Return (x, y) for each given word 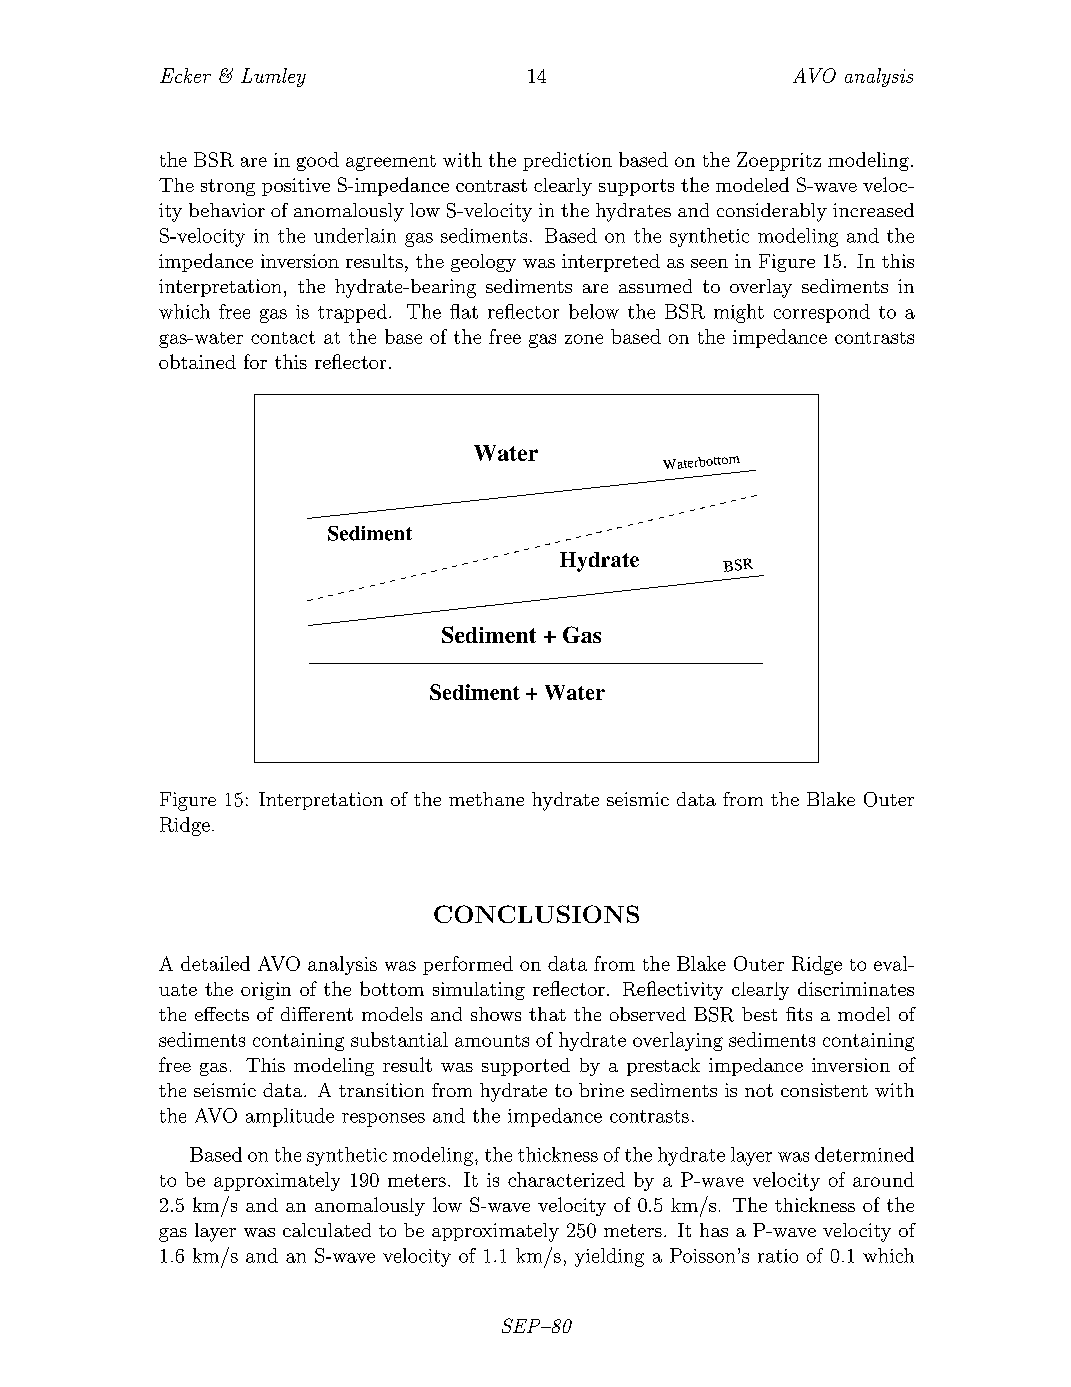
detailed (215, 963)
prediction (567, 161)
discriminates (856, 989)
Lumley (273, 77)
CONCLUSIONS (536, 914)
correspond (822, 313)
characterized (566, 1179)
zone (584, 339)
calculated (327, 1230)
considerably (772, 212)
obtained (197, 361)
